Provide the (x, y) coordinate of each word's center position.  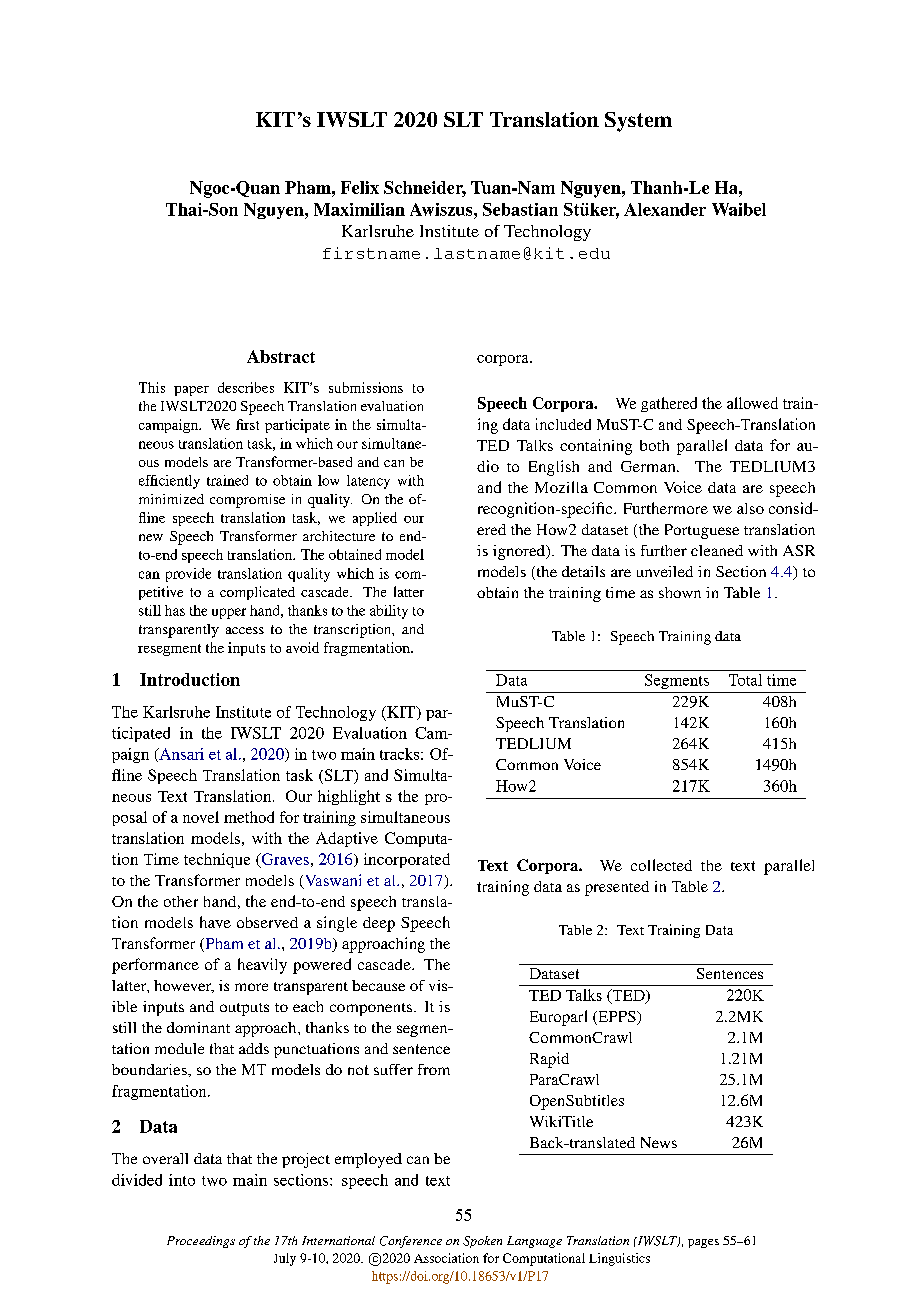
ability (389, 612)
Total (745, 680)
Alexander (665, 209)
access (245, 630)
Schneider (425, 189)
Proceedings (201, 1242)
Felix (360, 187)
